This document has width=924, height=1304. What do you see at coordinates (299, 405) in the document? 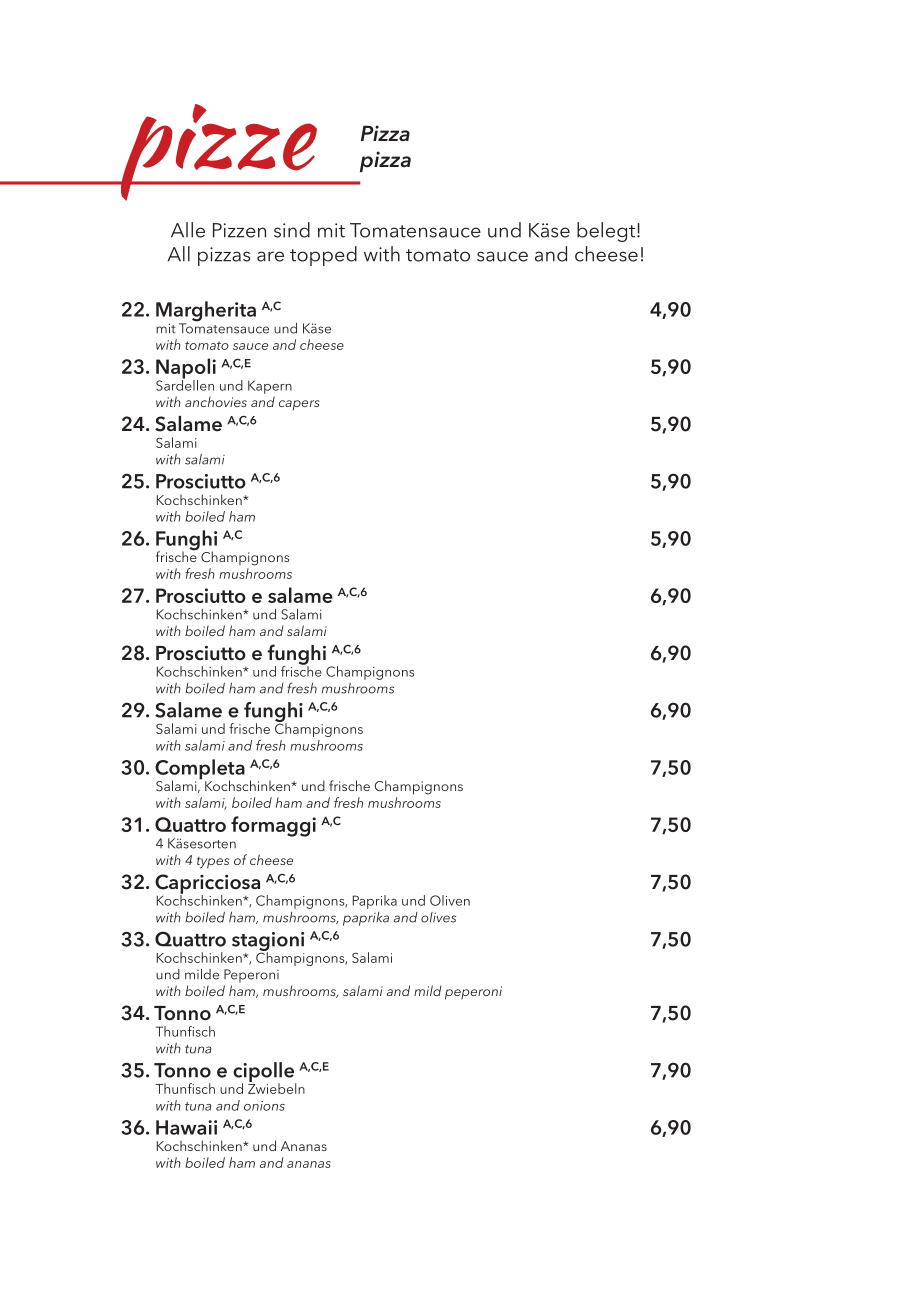
I see `capers` at bounding box center [299, 405].
